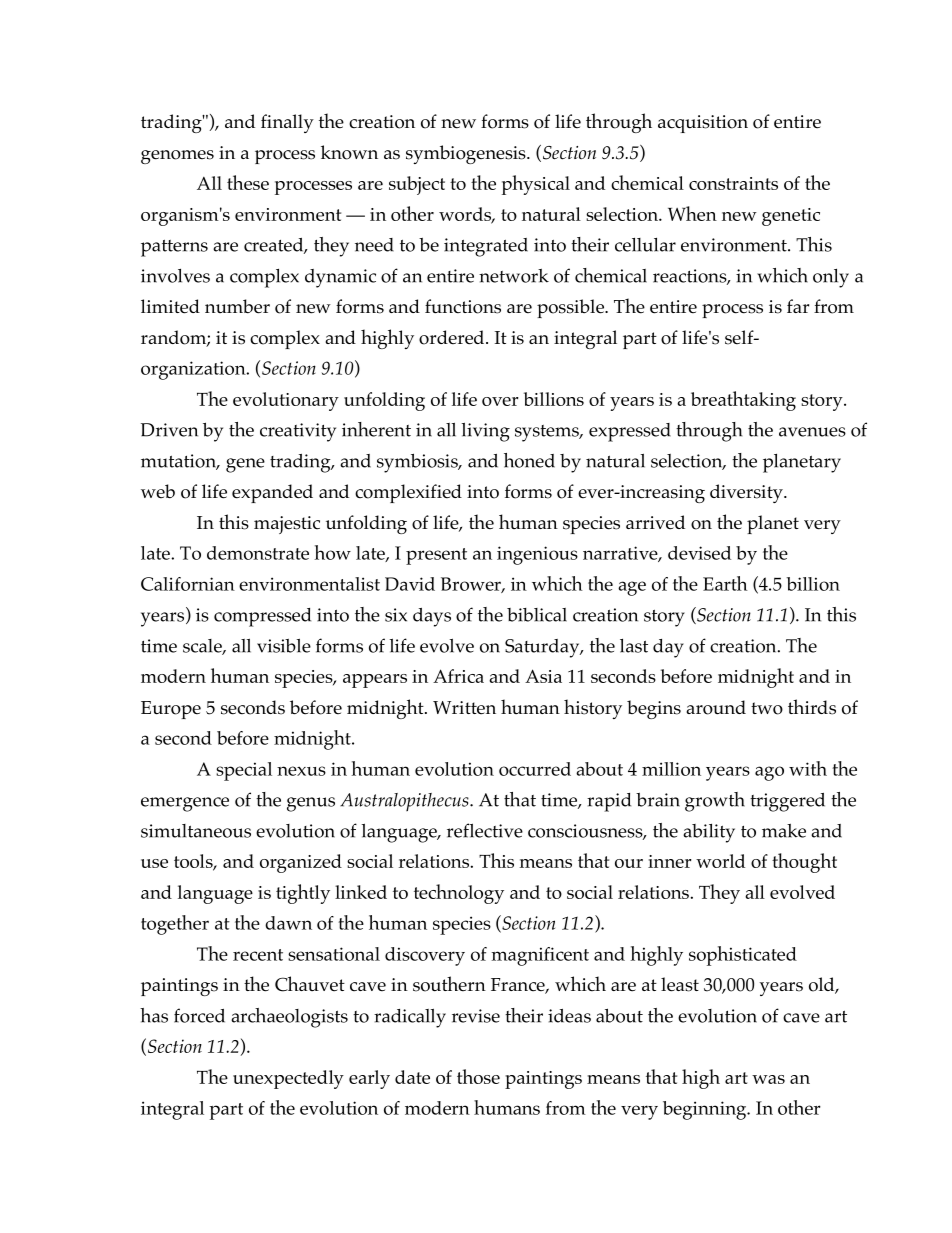 This document has width=952, height=1233. What do you see at coordinates (262, 617) in the document?
I see `compressed` at bounding box center [262, 617].
